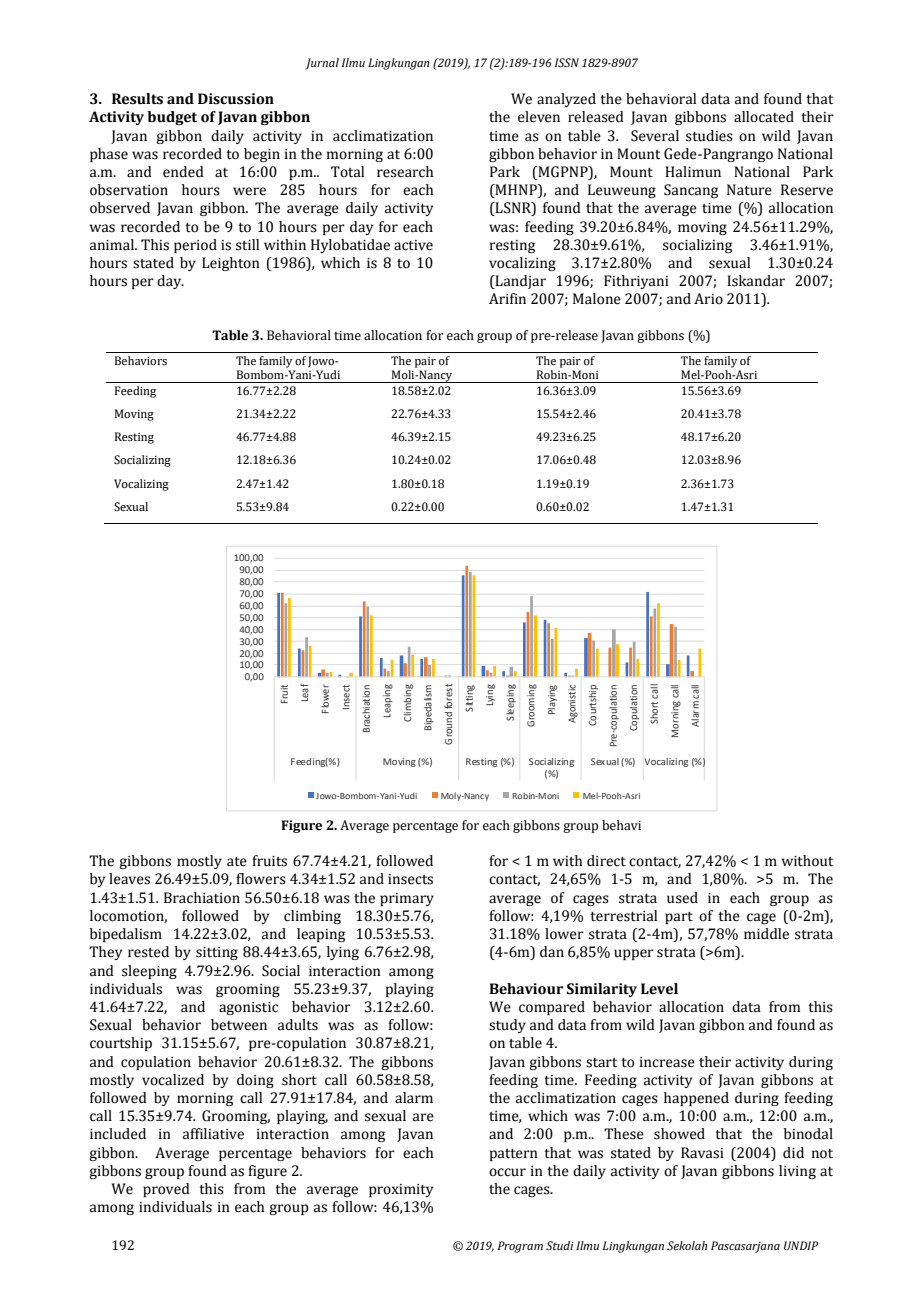  Describe the element at coordinates (129, 879) in the page. I see `leaves` at that location.
